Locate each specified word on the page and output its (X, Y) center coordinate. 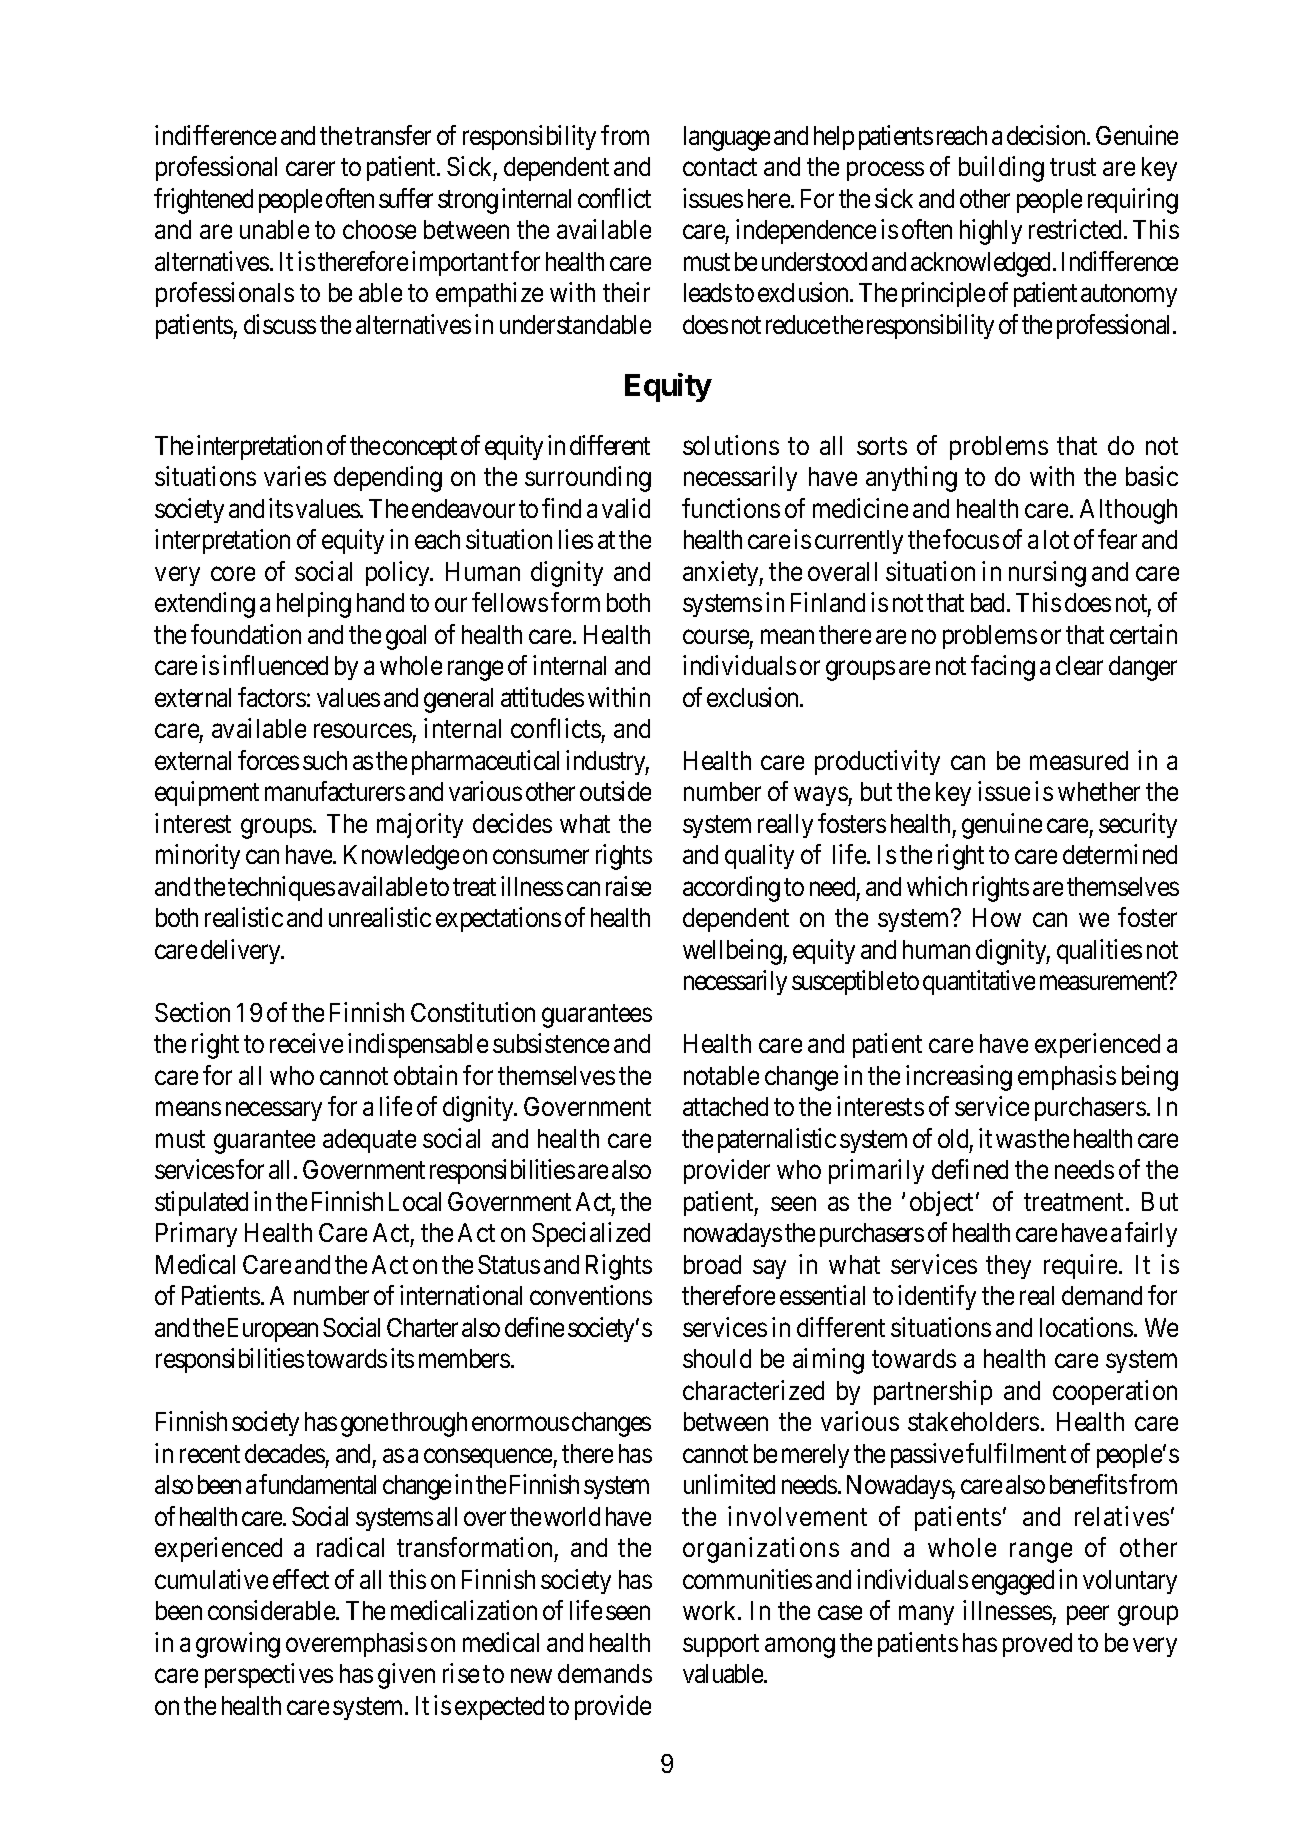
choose (379, 229)
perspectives (269, 1676)
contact (720, 167)
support (721, 1646)
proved (1037, 1645)
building (1001, 169)
